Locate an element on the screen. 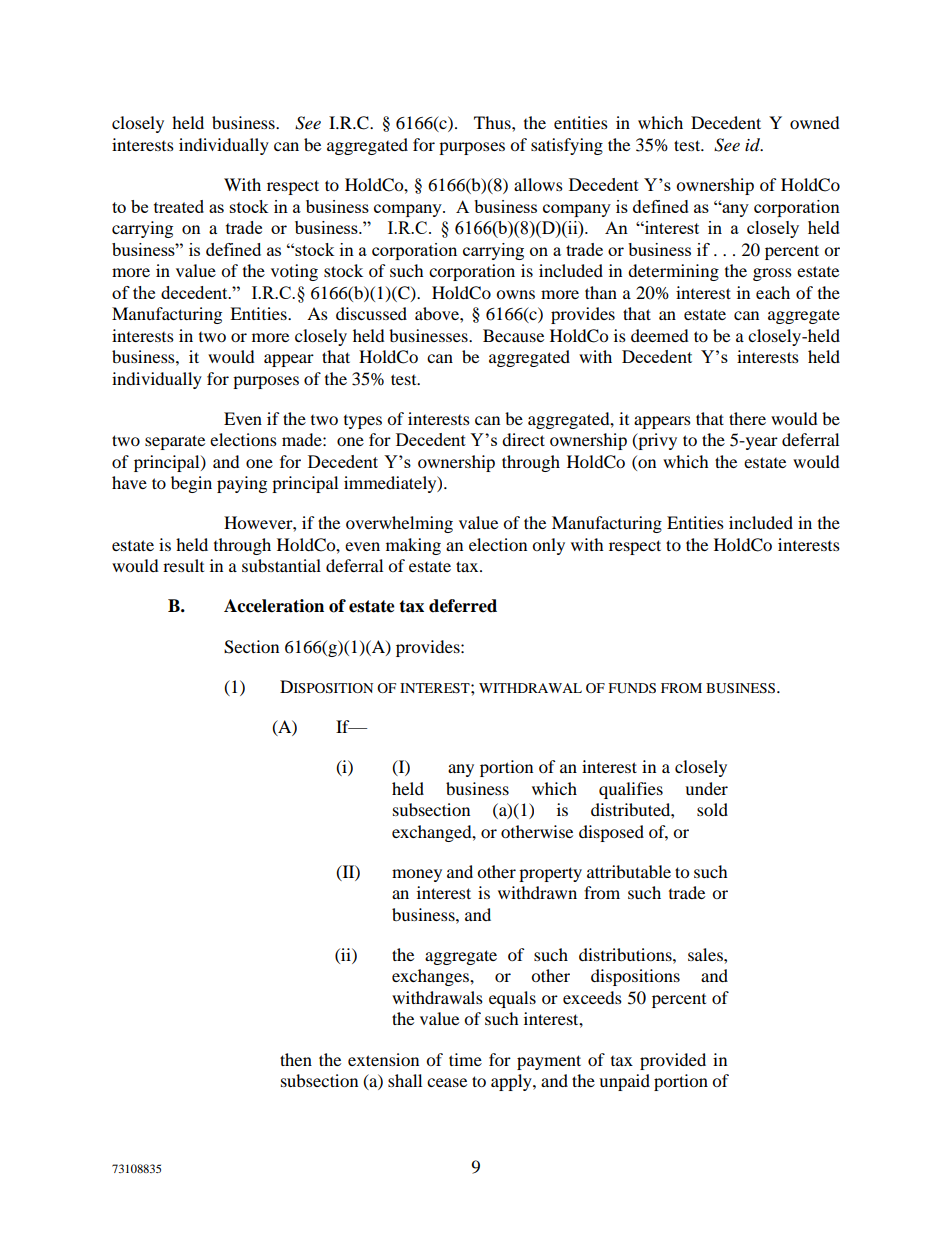  deferred is located at coordinates (463, 606).
